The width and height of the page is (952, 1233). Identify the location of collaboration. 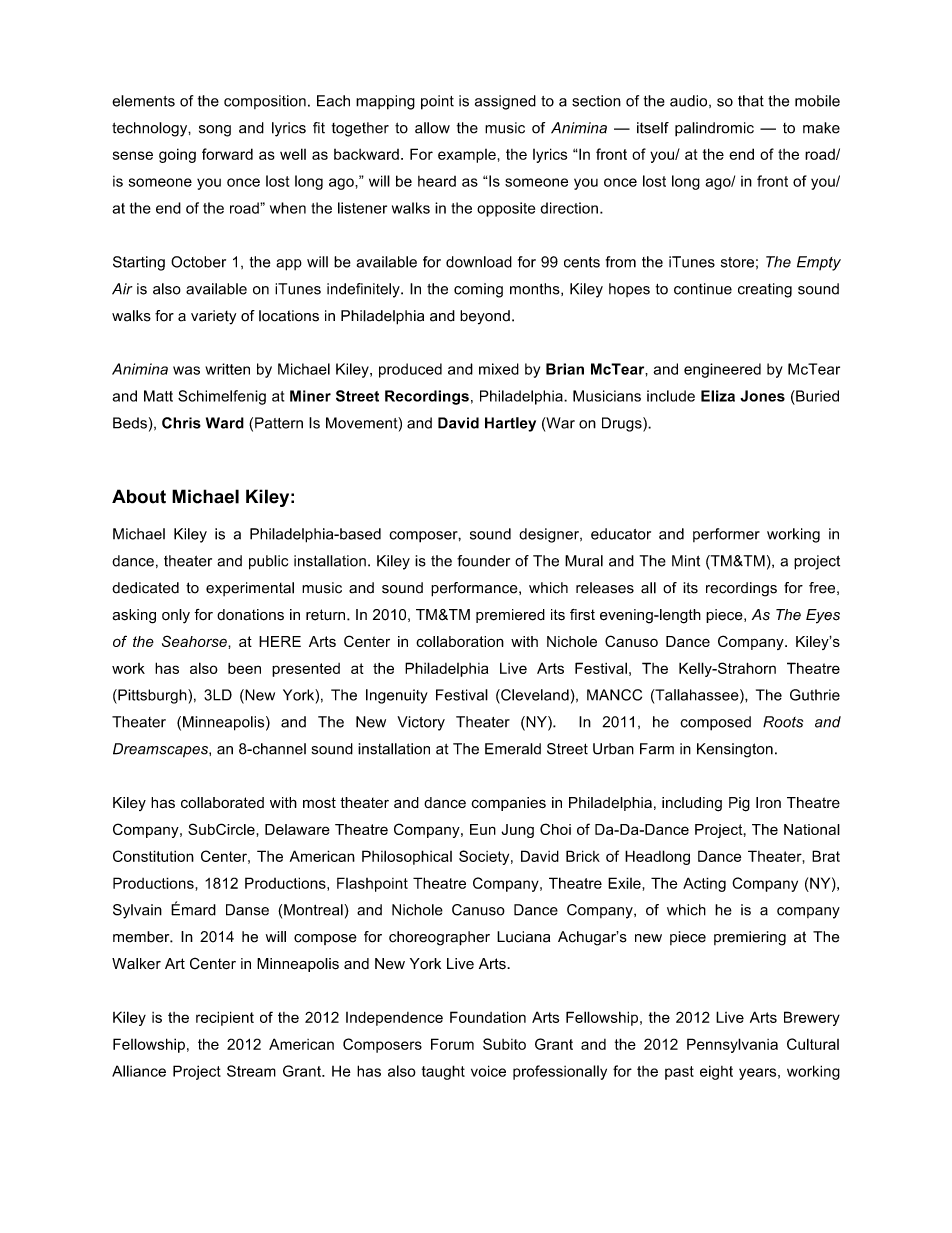
(460, 641).
